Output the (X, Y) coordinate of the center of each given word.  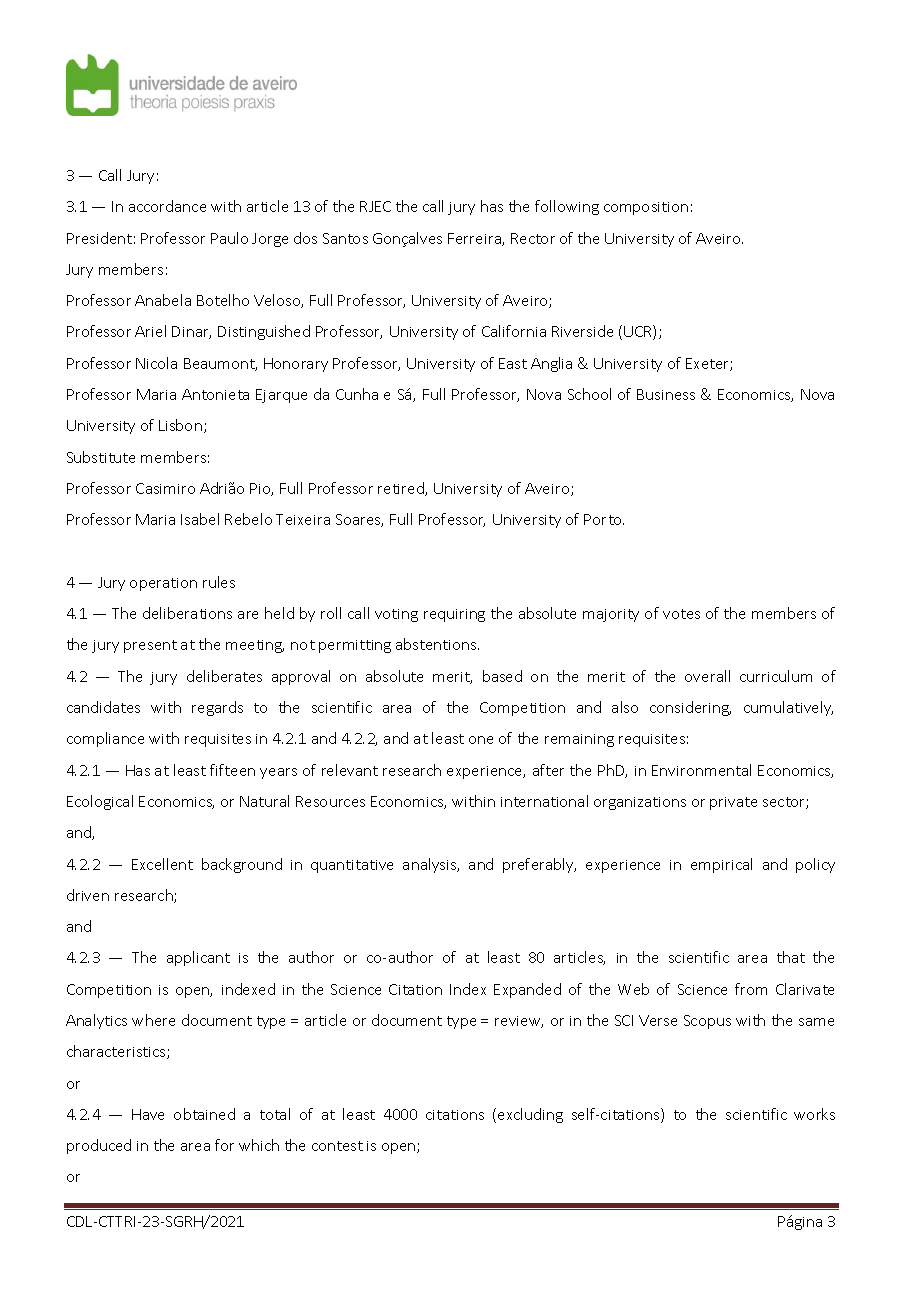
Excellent (162, 864)
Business (666, 394)
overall (707, 676)
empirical (721, 865)
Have (148, 1114)
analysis (431, 865)
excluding (530, 1115)
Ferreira (475, 239)
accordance (167, 206)
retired (402, 489)
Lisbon (180, 425)
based (502, 676)
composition (646, 208)
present (150, 646)
